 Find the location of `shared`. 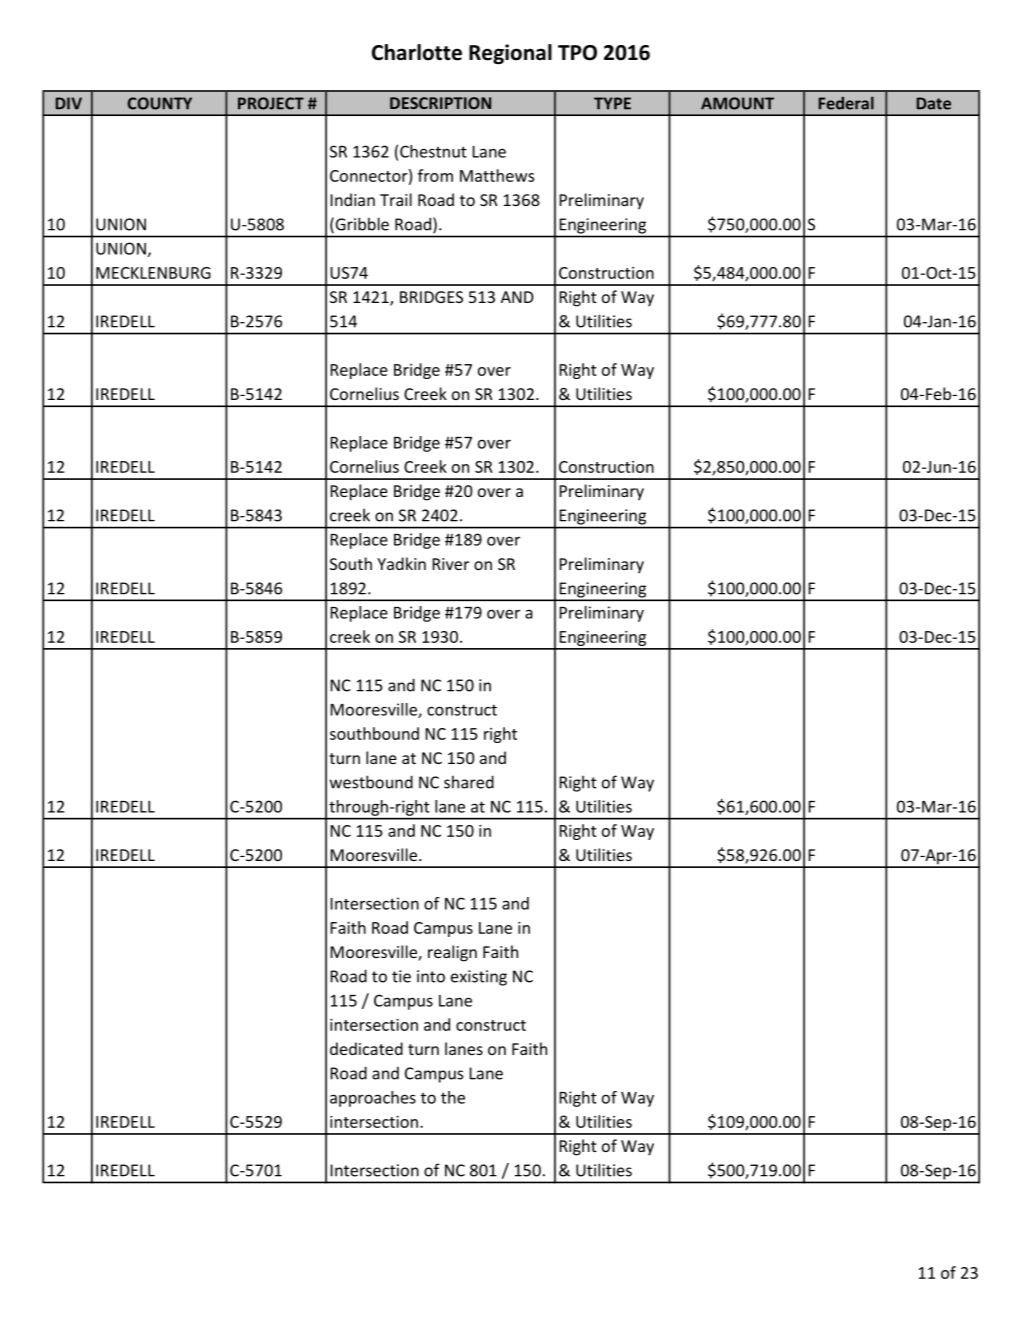

shared is located at coordinates (469, 782).
